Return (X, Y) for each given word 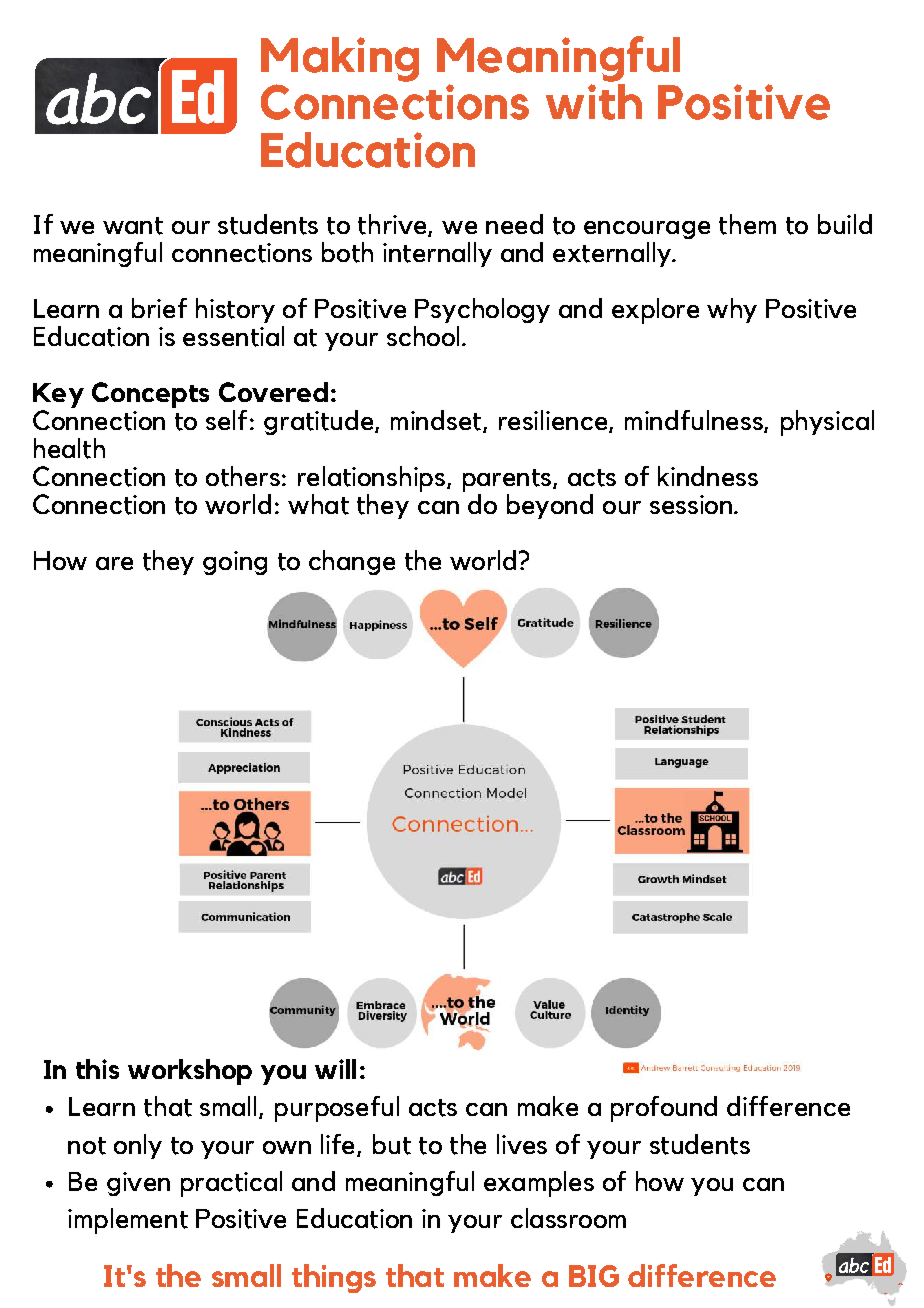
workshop (190, 1072)
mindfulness (695, 421)
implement (128, 1221)
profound (664, 1109)
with (594, 100)
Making (340, 59)
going (235, 563)
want (133, 226)
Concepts (150, 395)
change (352, 562)
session (691, 504)
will (335, 1069)
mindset (436, 420)
